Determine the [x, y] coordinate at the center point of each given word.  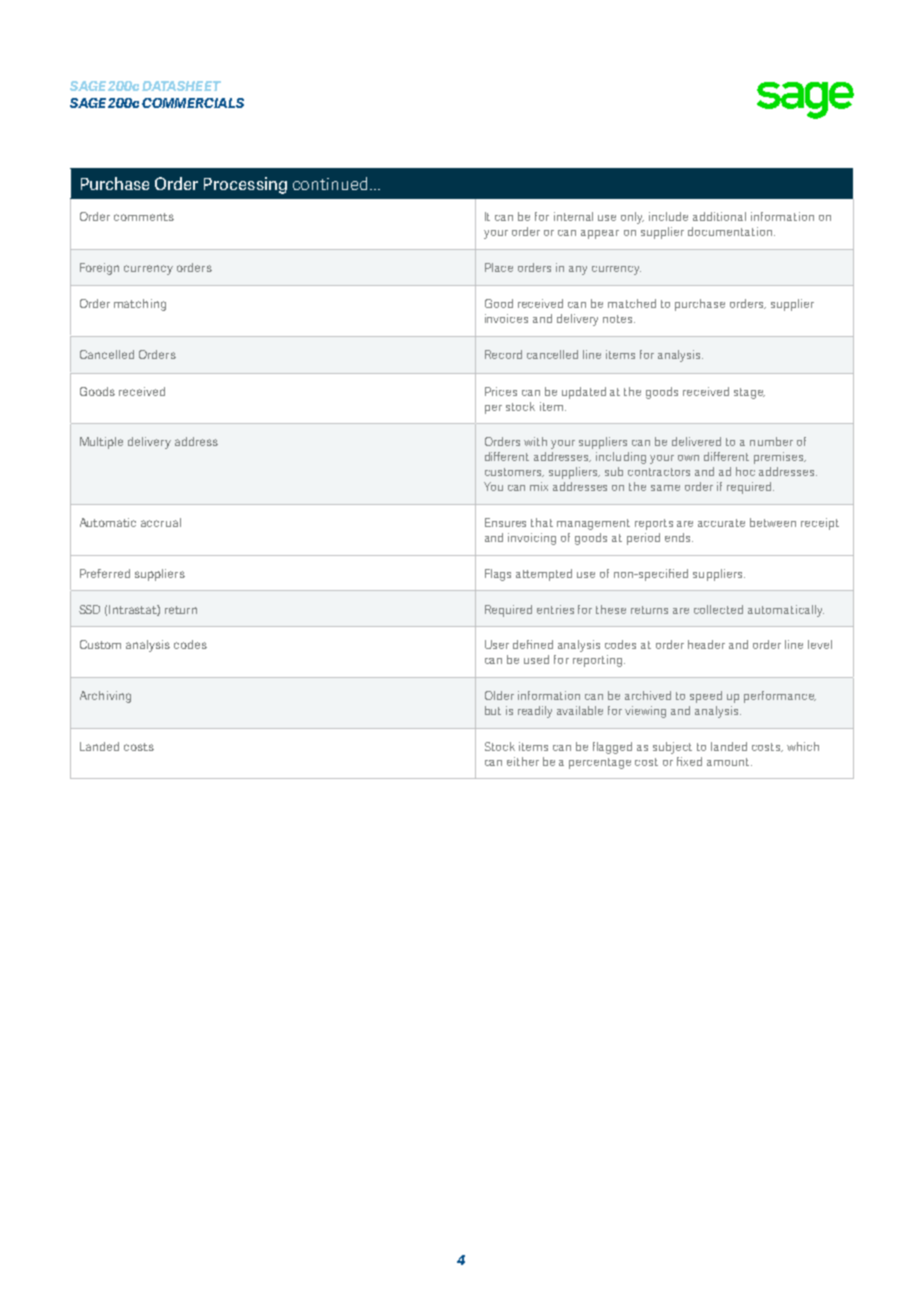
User [497, 644]
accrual [161, 522]
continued [330, 183]
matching [140, 305]
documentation [731, 231]
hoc [745, 471]
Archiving [105, 697]
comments [144, 217]
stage [749, 393]
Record [503, 354]
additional [719, 216]
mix [539, 486]
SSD [89, 609]
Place [499, 267]
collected [718, 609]
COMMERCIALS [193, 103]
